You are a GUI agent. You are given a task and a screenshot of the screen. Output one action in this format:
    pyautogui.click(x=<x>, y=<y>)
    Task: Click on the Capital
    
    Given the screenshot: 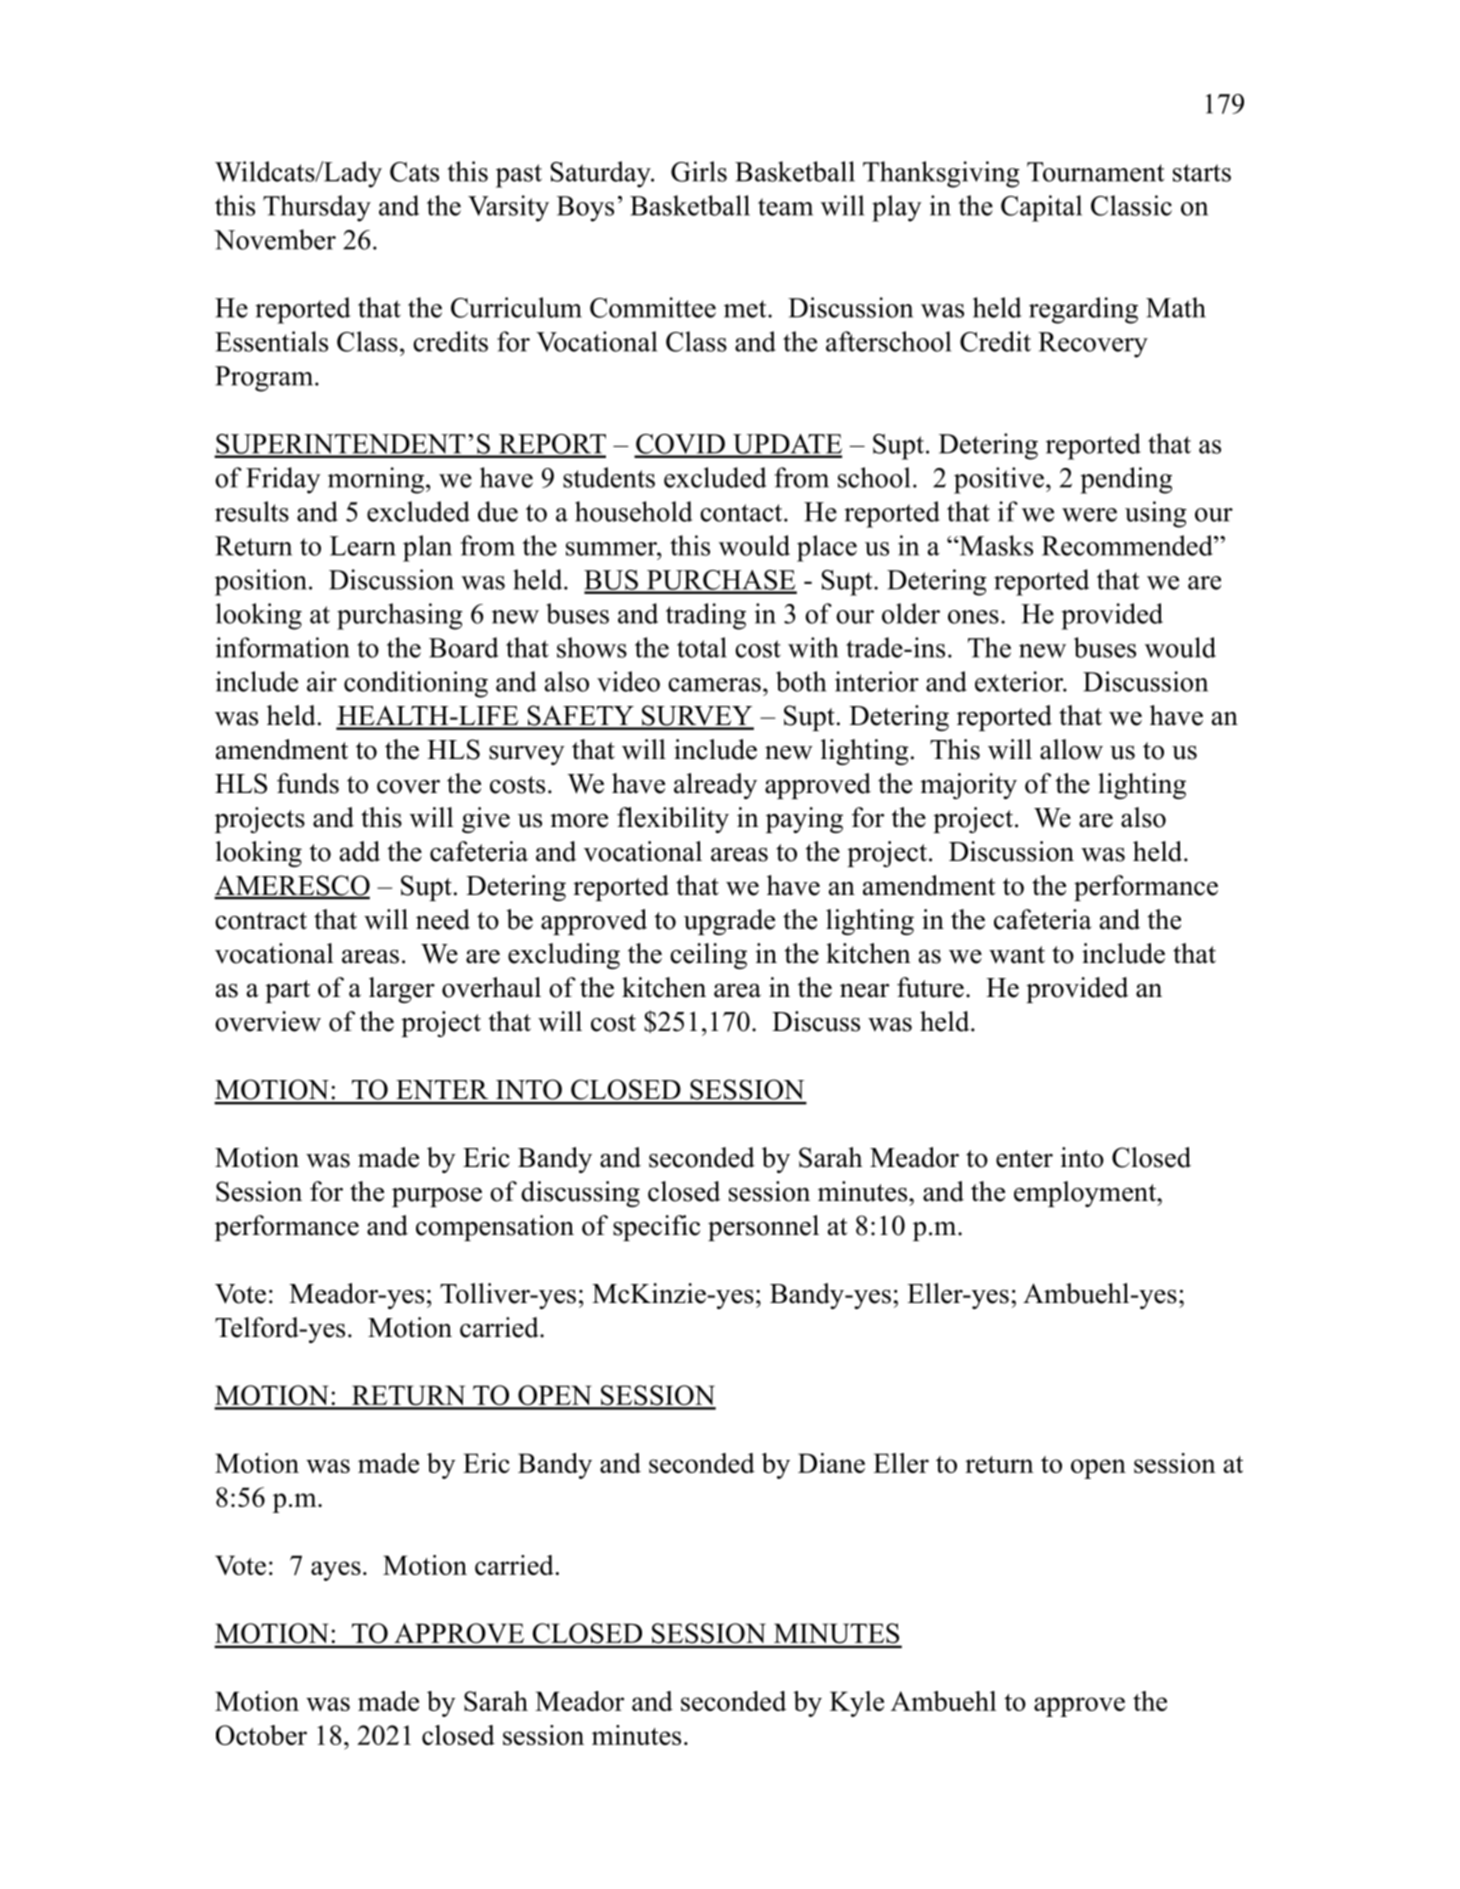 What is the action you would take?
    pyautogui.click(x=1041, y=208)
